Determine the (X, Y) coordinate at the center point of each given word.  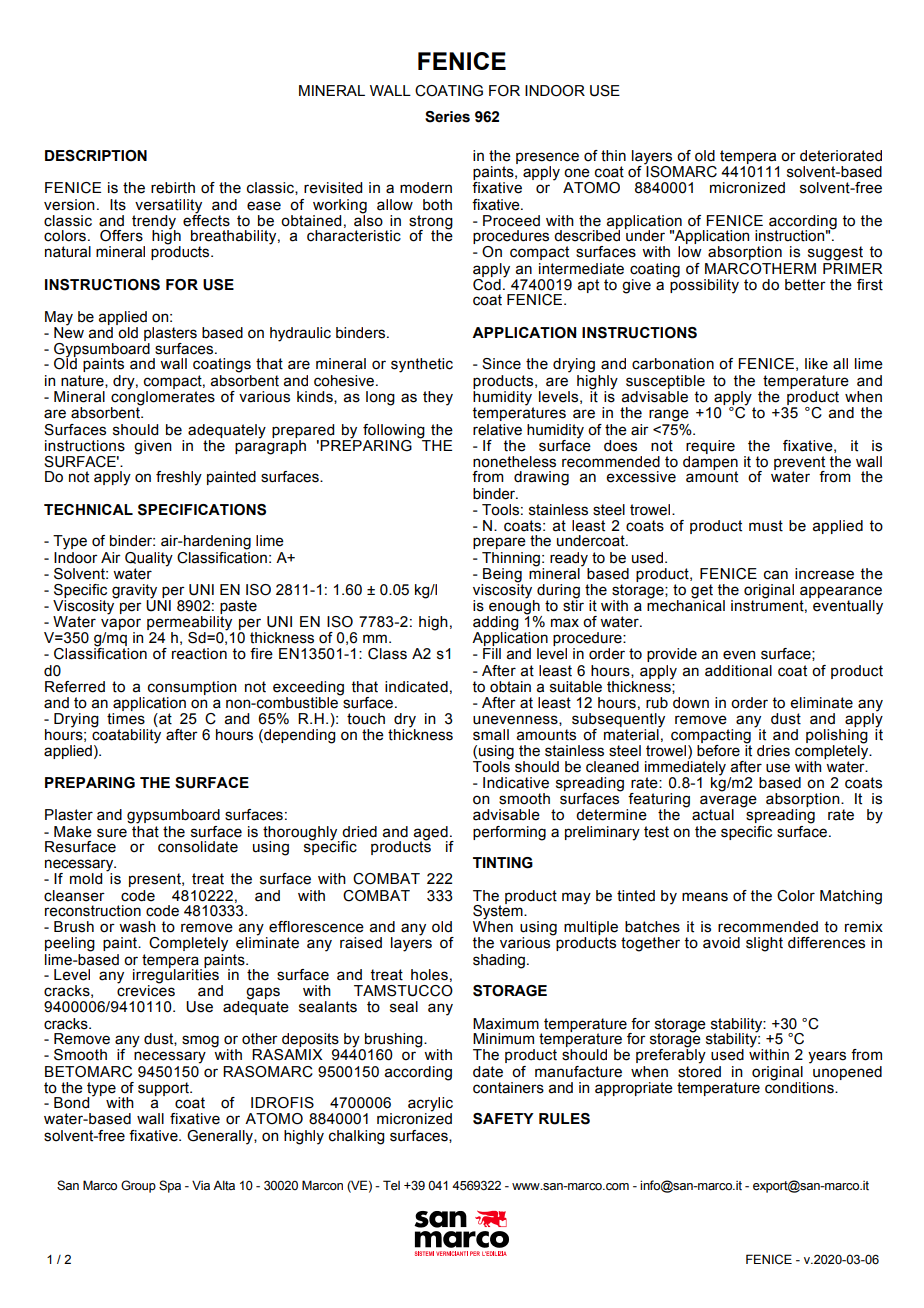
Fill (492, 653)
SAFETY (503, 1119)
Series (447, 117)
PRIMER (853, 267)
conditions (800, 1087)
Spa (170, 1186)
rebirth (173, 188)
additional (738, 671)
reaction (199, 654)
